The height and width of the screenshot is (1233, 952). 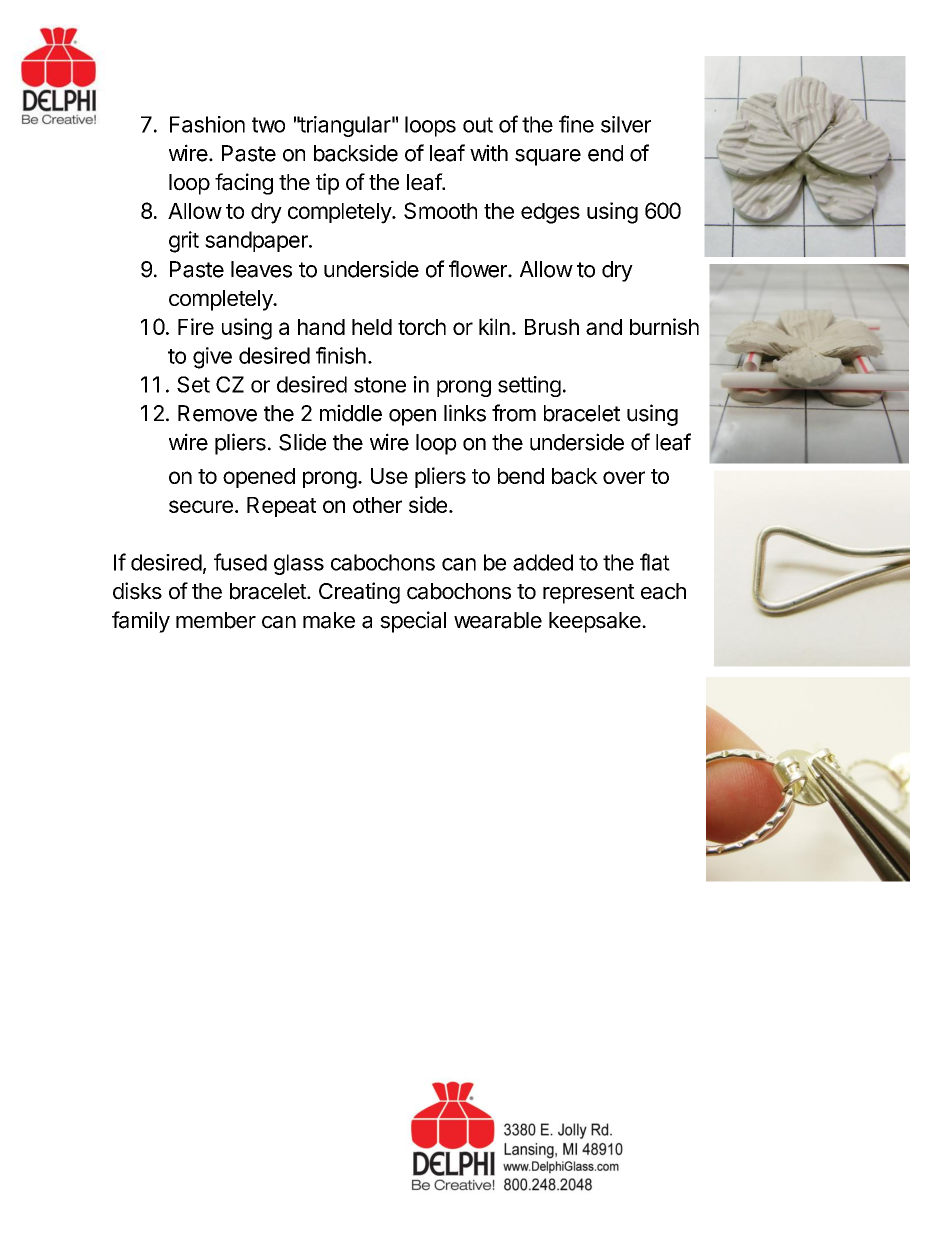 I want to click on fine, so click(x=576, y=124).
